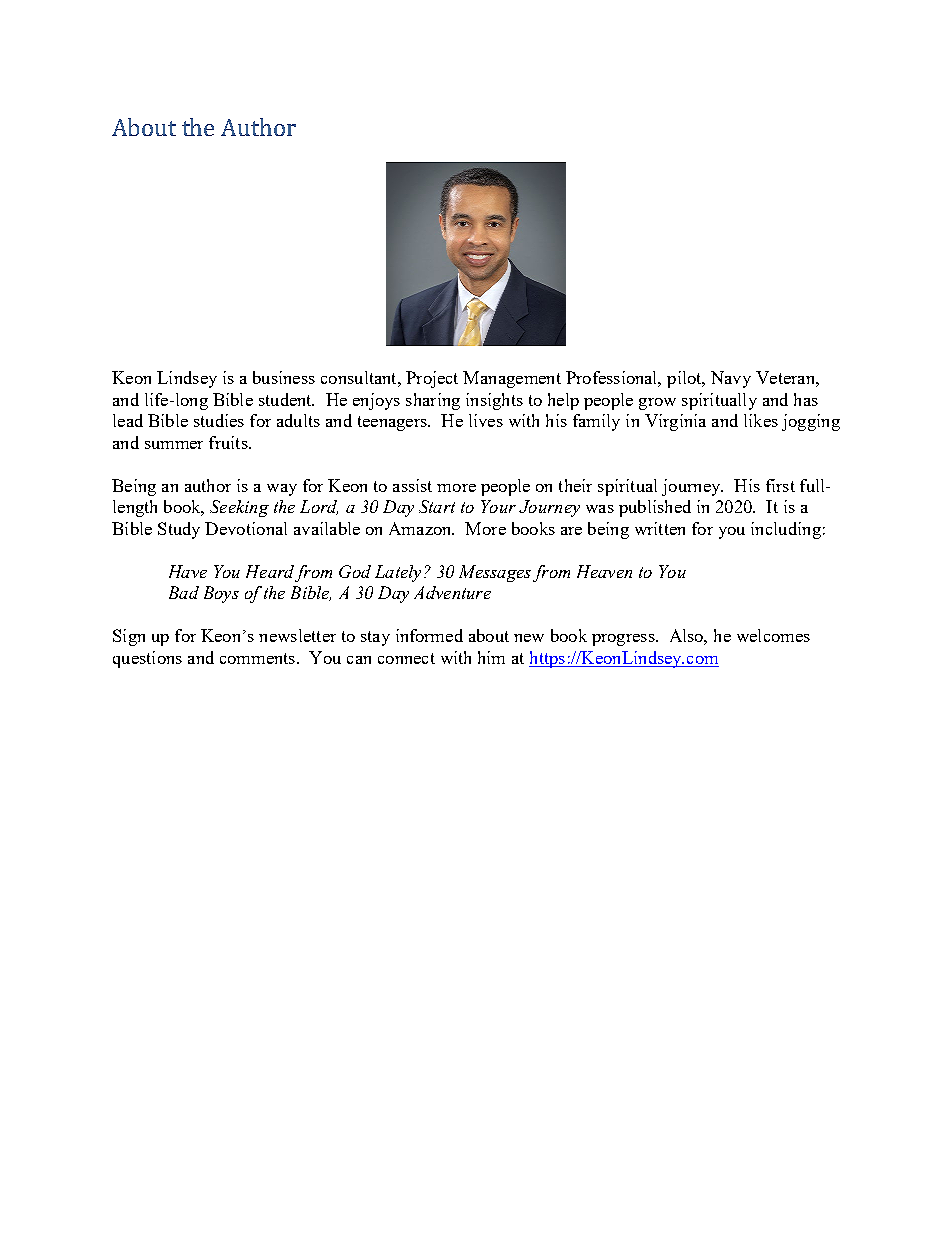 The width and height of the screenshot is (952, 1233). Describe the element at coordinates (780, 485) in the screenshot. I see `first` at that location.
